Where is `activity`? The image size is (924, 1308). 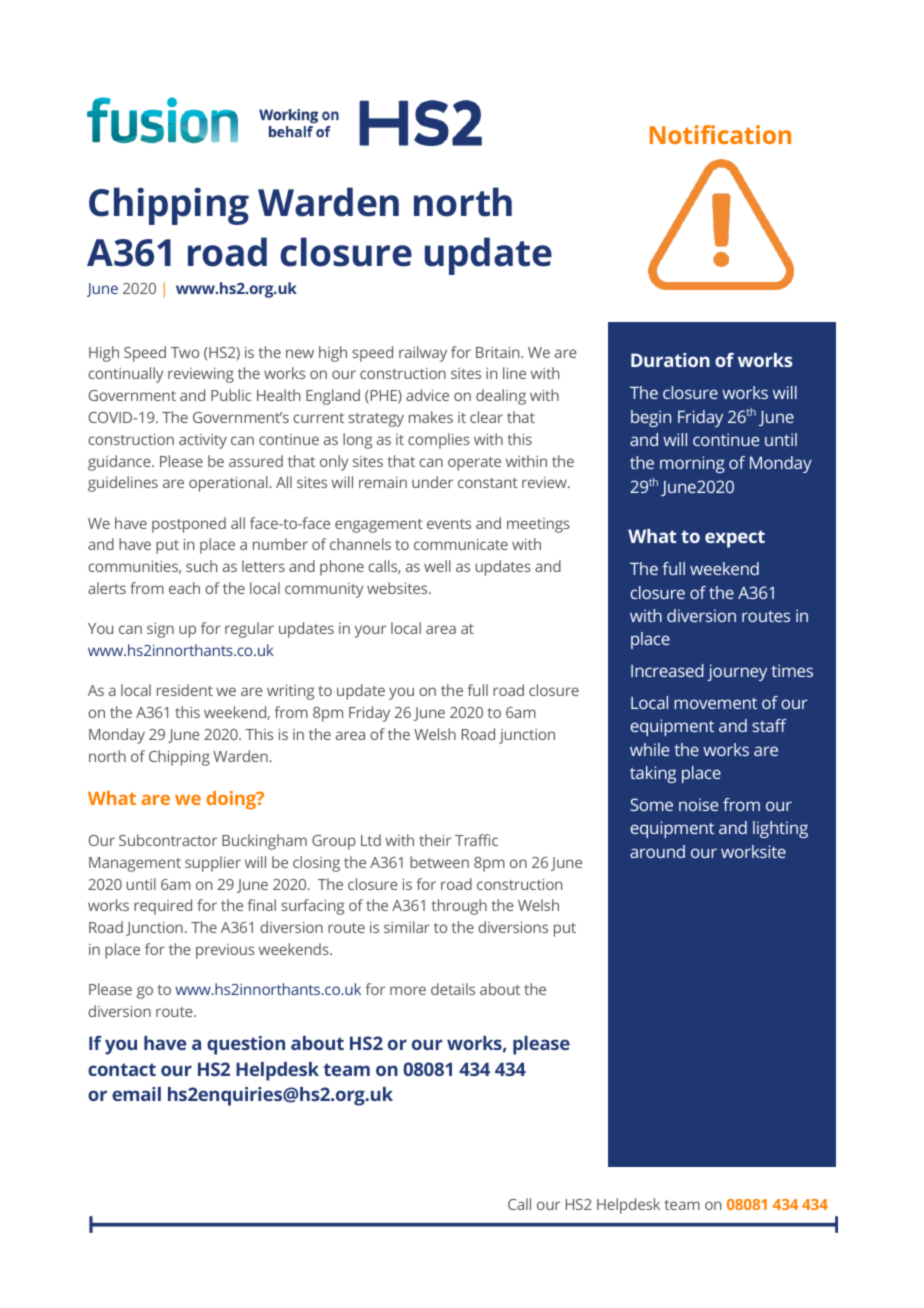
activity is located at coordinates (203, 441).
